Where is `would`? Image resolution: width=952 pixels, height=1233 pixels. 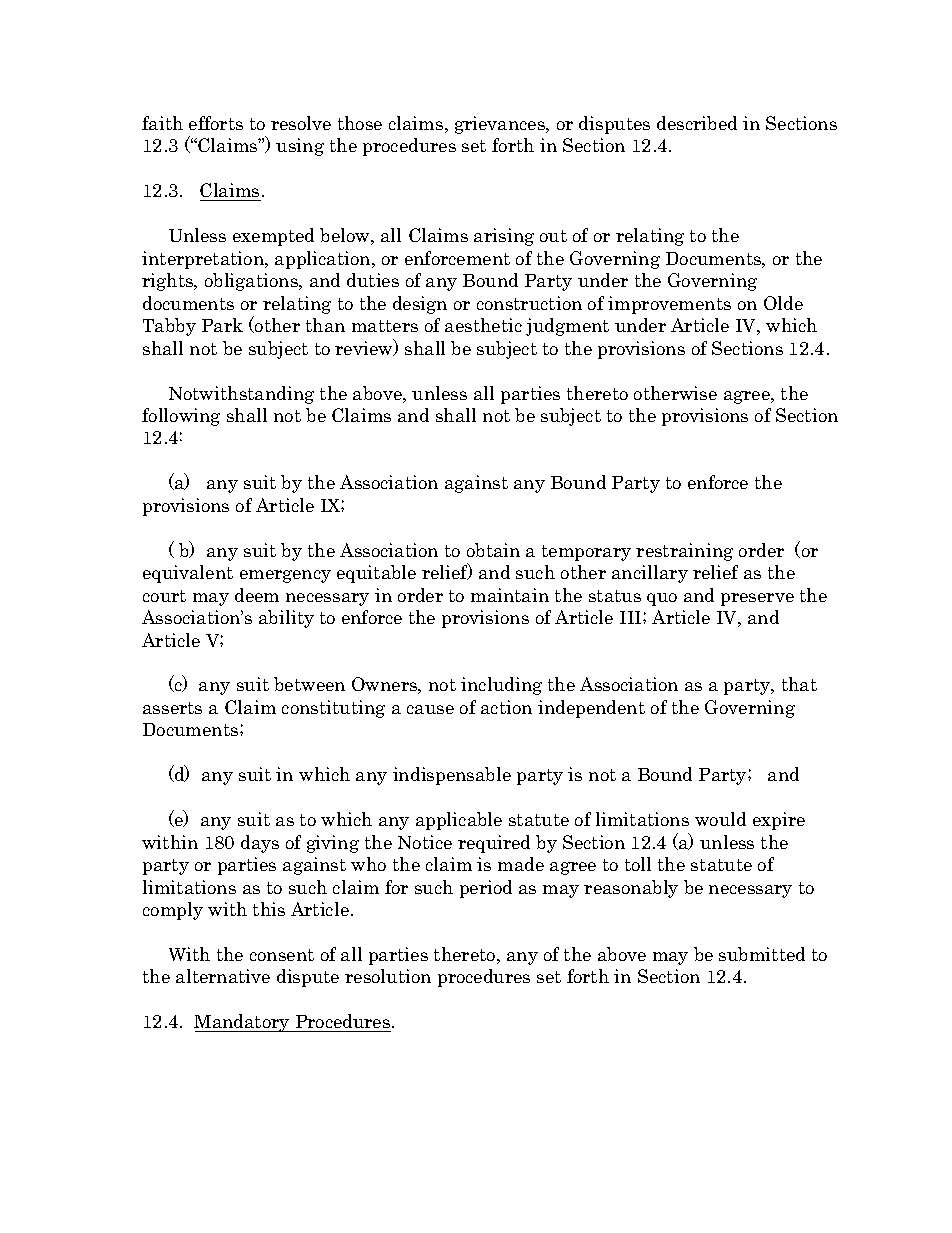
would is located at coordinates (720, 819).
